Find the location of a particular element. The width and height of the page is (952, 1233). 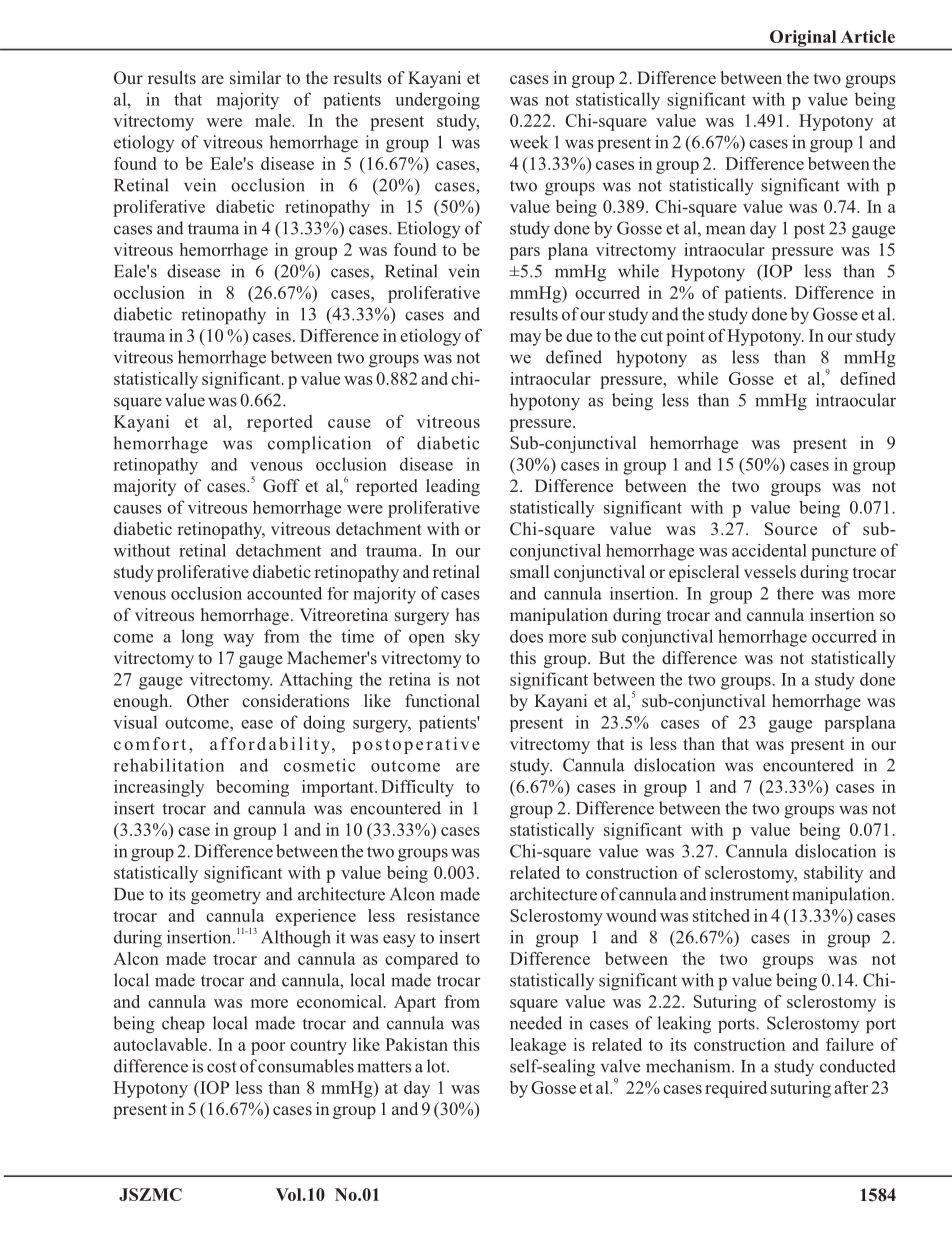

similar is located at coordinates (255, 77).
